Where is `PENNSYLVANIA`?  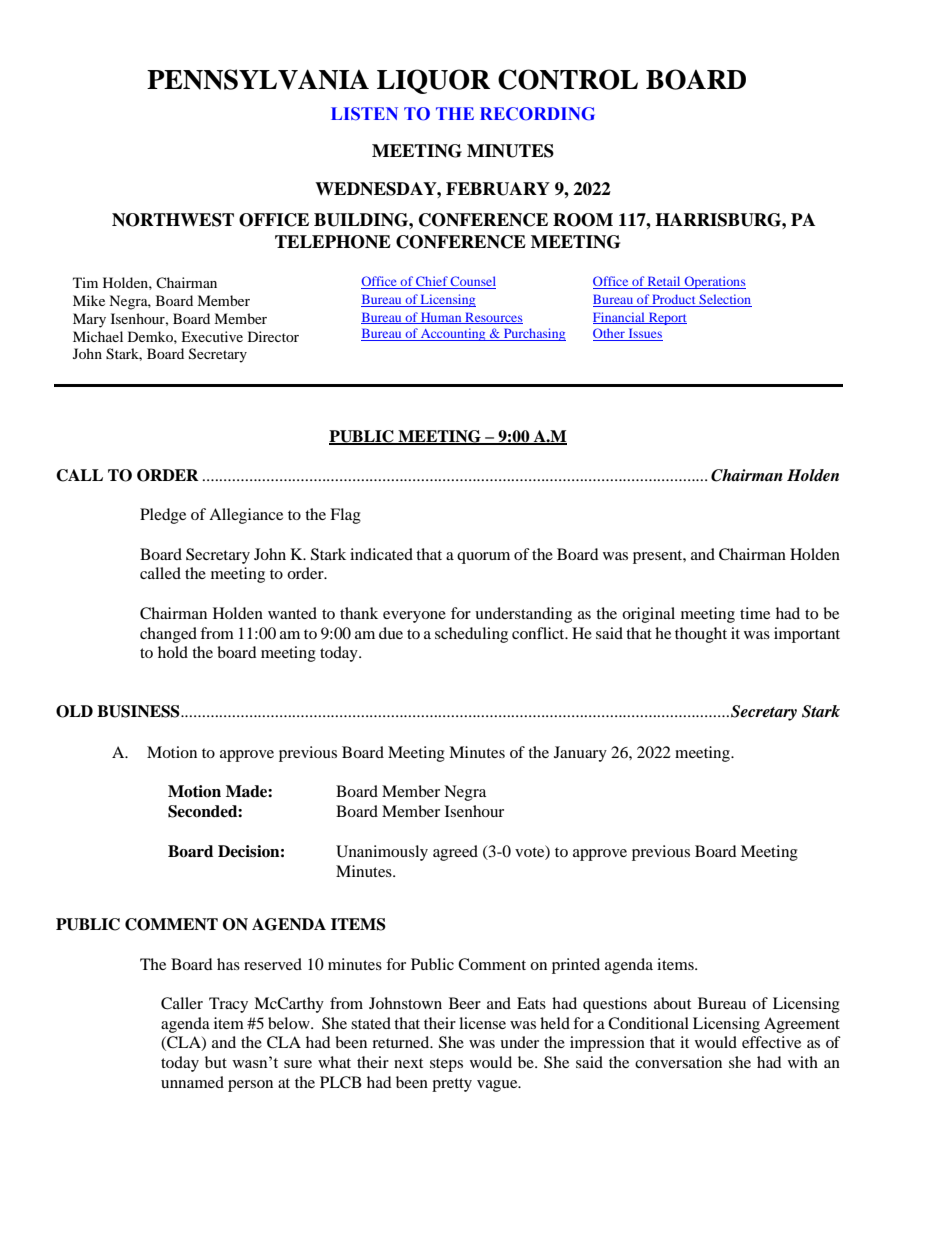
PENNSYLVANIA is located at coordinates (258, 79).
